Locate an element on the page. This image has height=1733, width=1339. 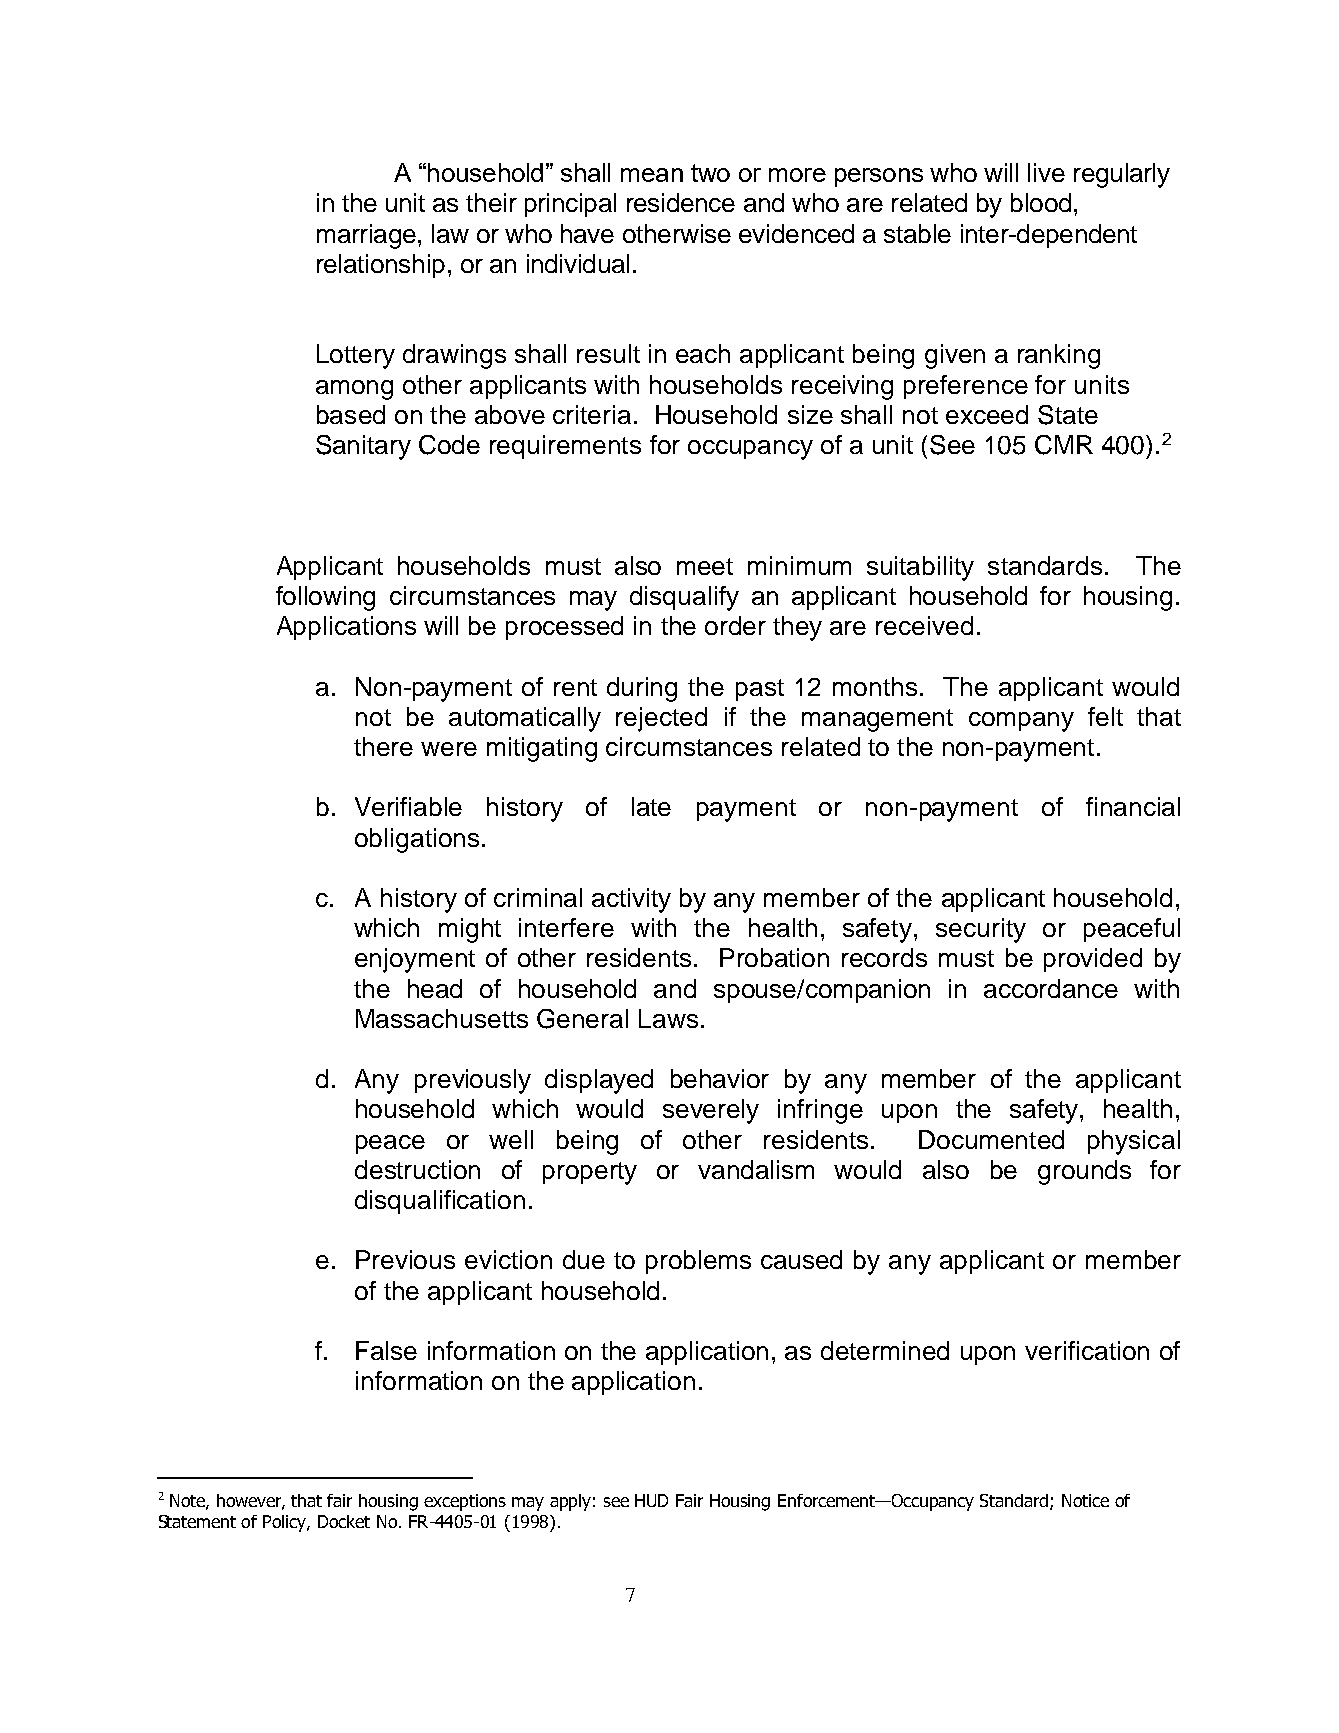
financial is located at coordinates (1133, 806).
